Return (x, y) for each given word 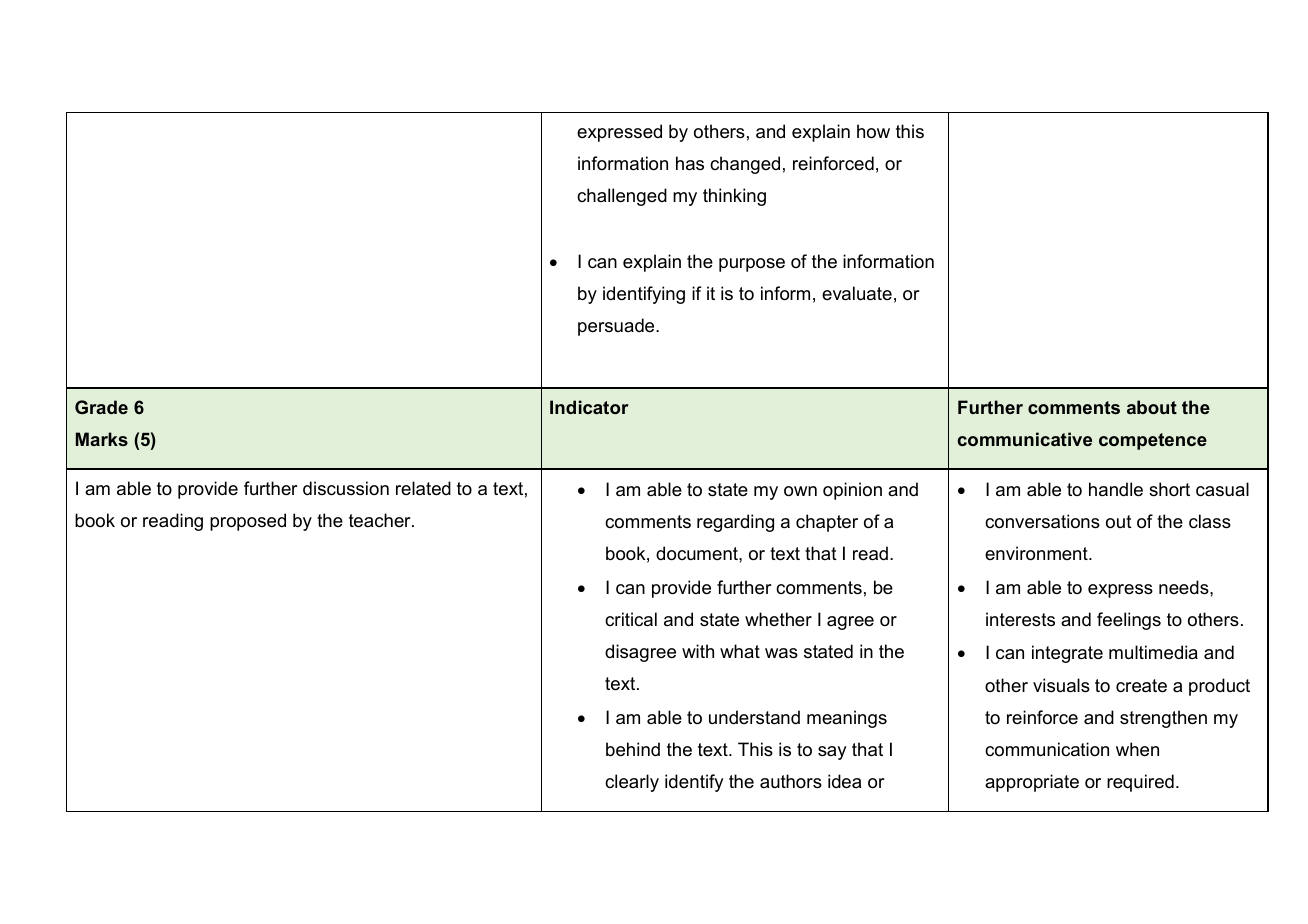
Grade (101, 407)
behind (633, 749)
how (873, 131)
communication (1047, 749)
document (698, 553)
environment (1037, 553)
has (690, 163)
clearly (632, 783)
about (1152, 407)
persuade (617, 327)
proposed (248, 522)
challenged (622, 197)
